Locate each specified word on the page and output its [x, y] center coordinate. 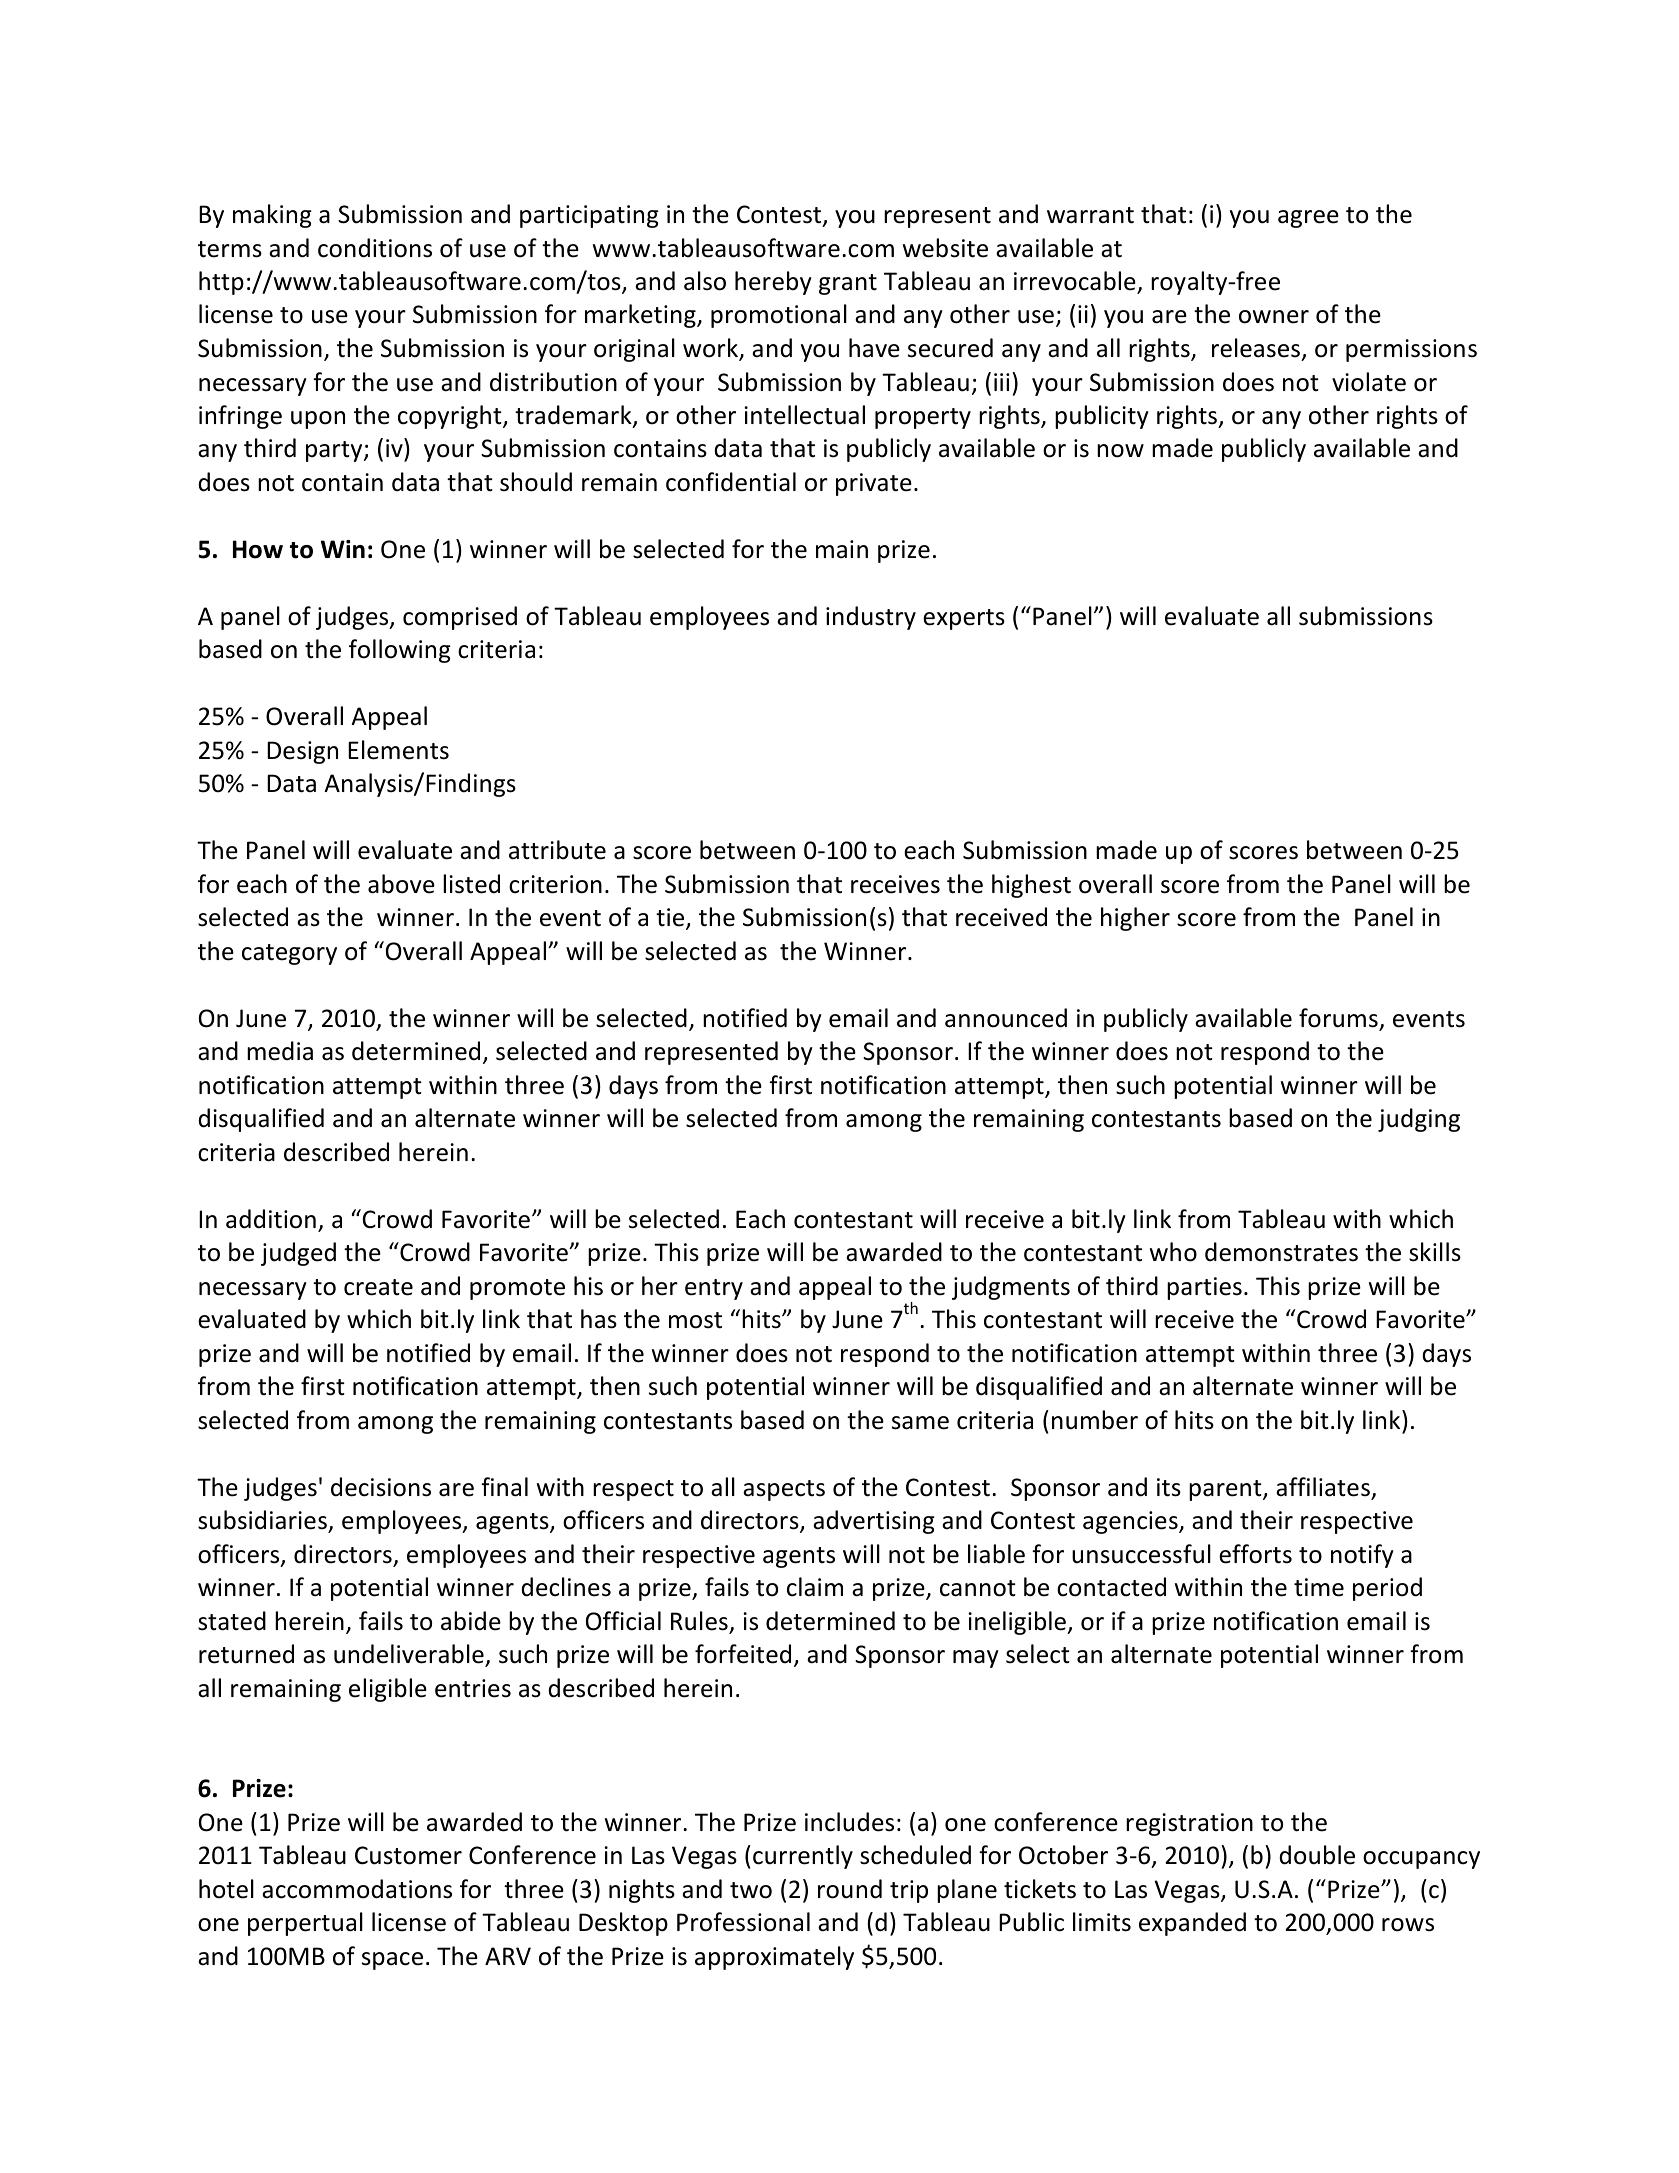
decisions [381, 1487]
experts [964, 619]
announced [1006, 1018]
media [280, 1051]
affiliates [1323, 1487]
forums [1338, 1018]
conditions [375, 248]
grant [848, 284]
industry [871, 618]
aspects [784, 1490]
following [400, 651]
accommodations [357, 1889]
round [850, 1889]
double [1317, 1855]
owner [1274, 317]
